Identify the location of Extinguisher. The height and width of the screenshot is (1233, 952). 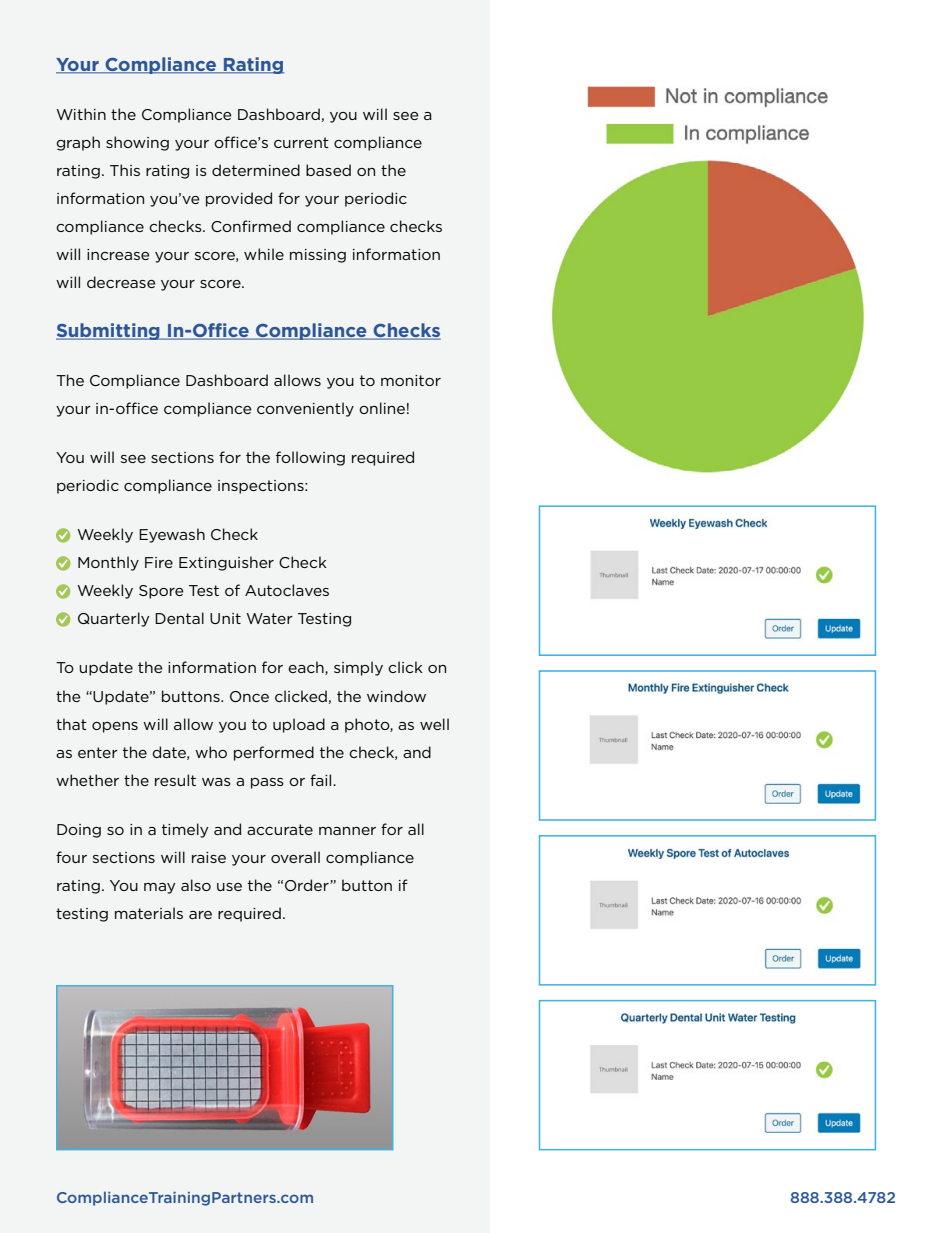
(226, 563).
